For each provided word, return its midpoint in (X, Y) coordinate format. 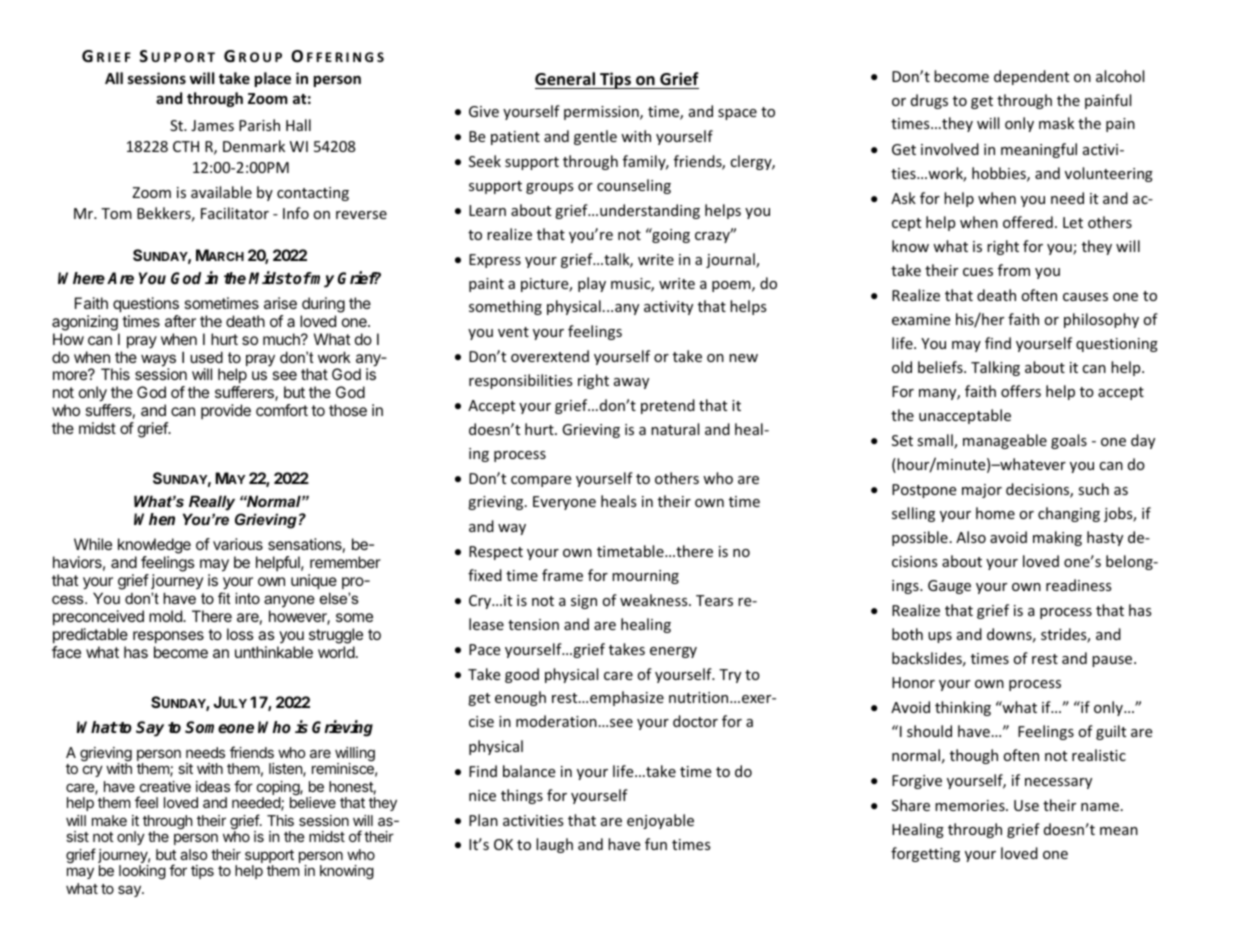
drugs (929, 101)
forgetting (925, 854)
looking (142, 872)
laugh (554, 845)
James (212, 125)
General (565, 79)
